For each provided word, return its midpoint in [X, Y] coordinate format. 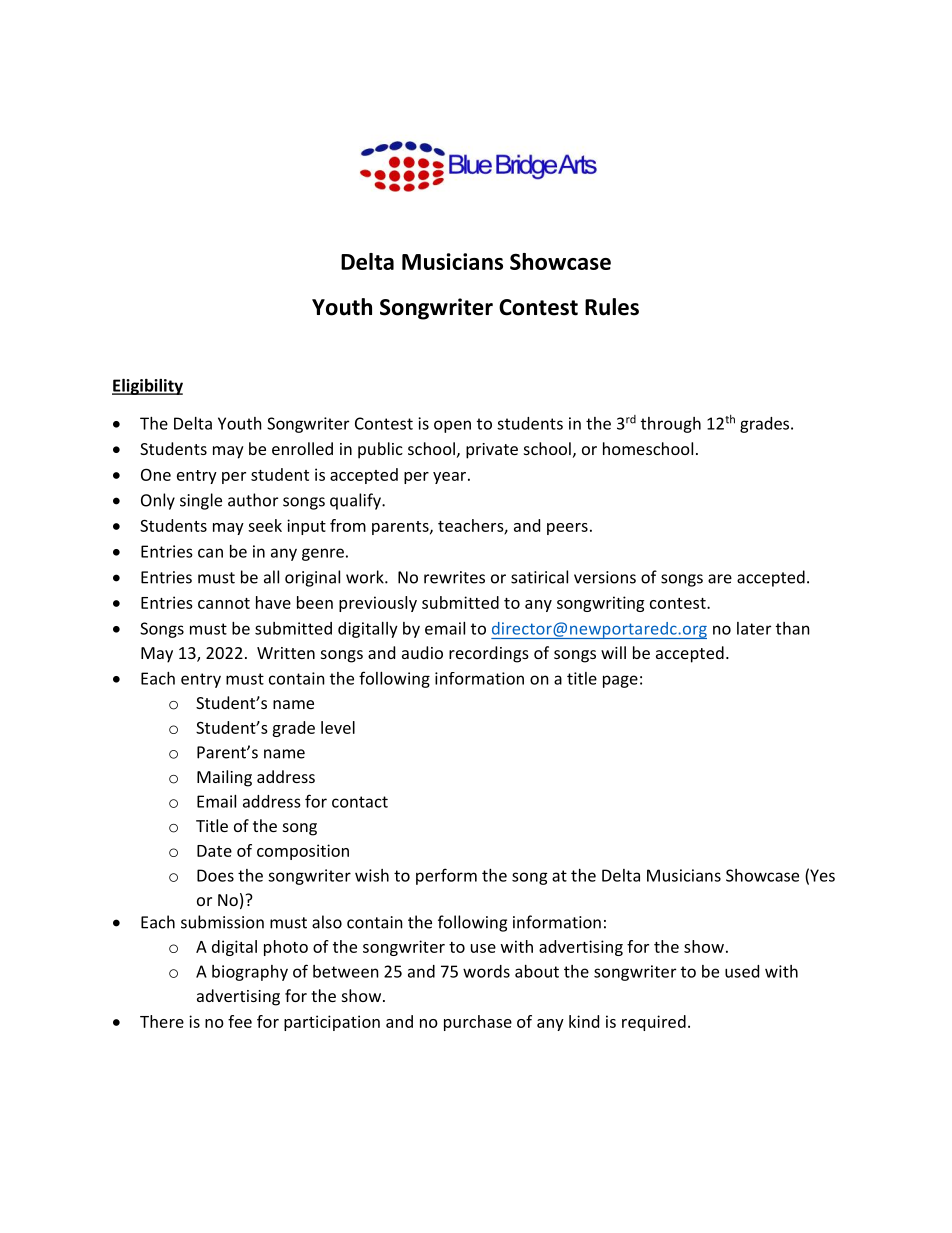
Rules [612, 307]
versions [605, 577]
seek [265, 525]
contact [360, 802]
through [671, 425]
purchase [478, 1023]
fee [240, 1021]
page [620, 681]
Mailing [224, 778]
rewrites [454, 577]
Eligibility [147, 387]
